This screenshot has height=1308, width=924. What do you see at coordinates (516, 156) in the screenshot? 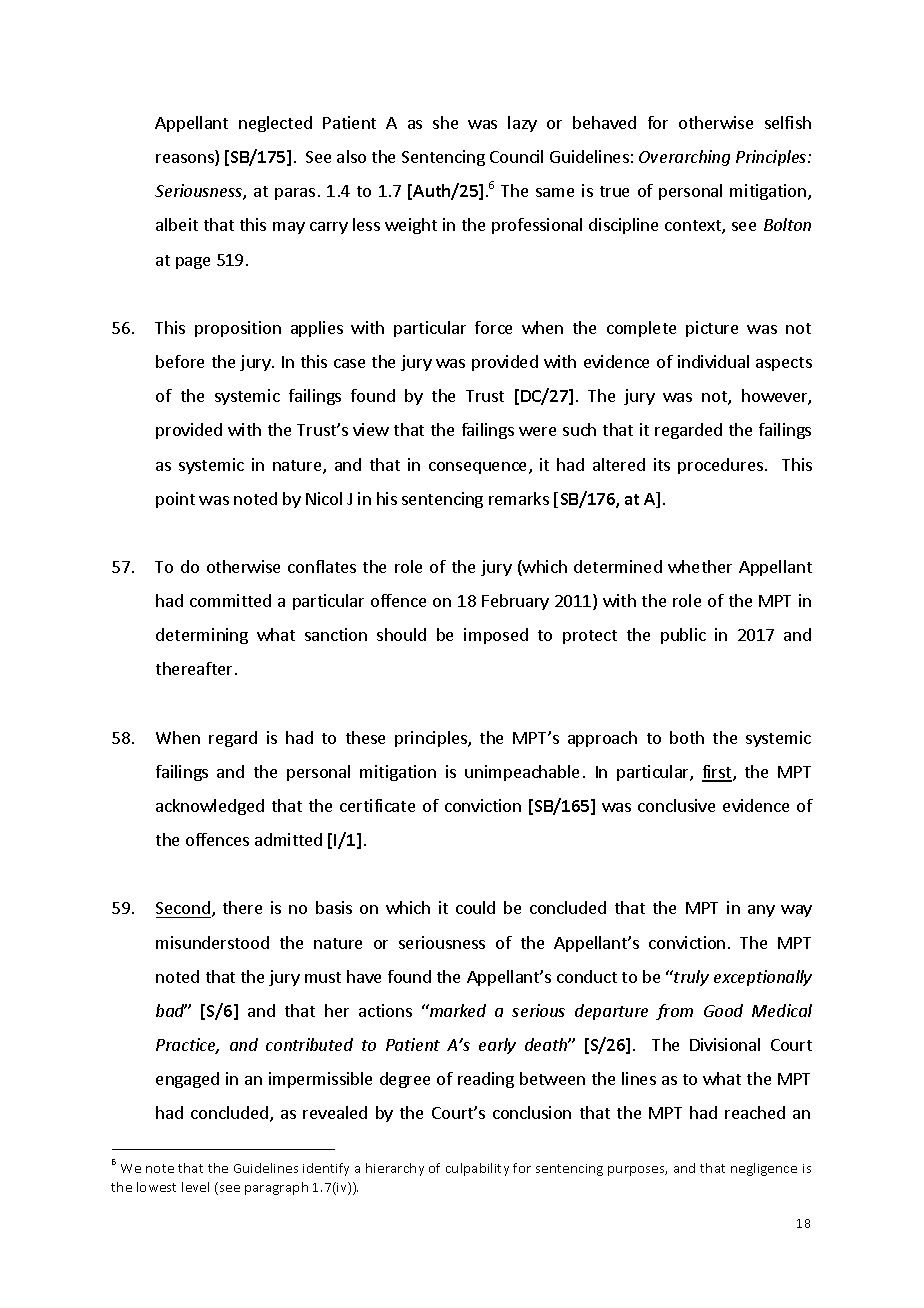
I see `Council` at bounding box center [516, 156].
